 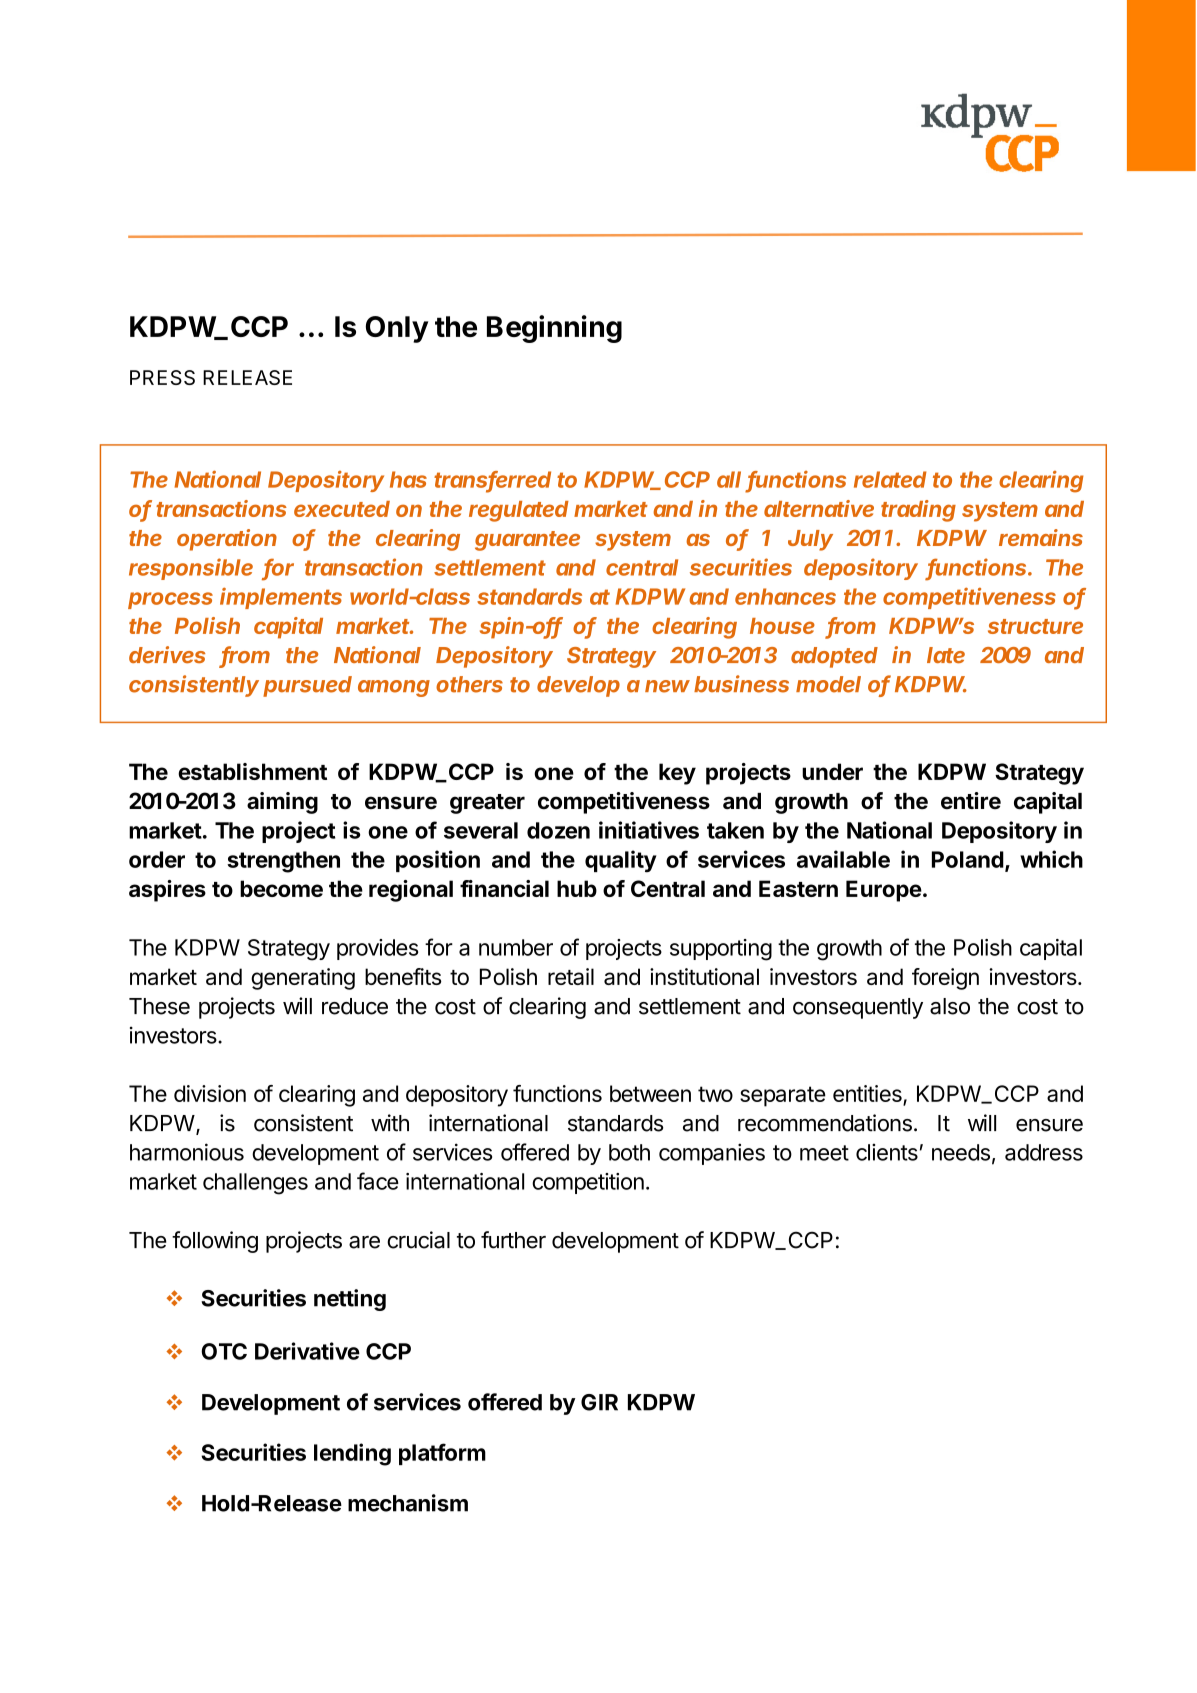 I want to click on lending, so click(x=352, y=1454).
